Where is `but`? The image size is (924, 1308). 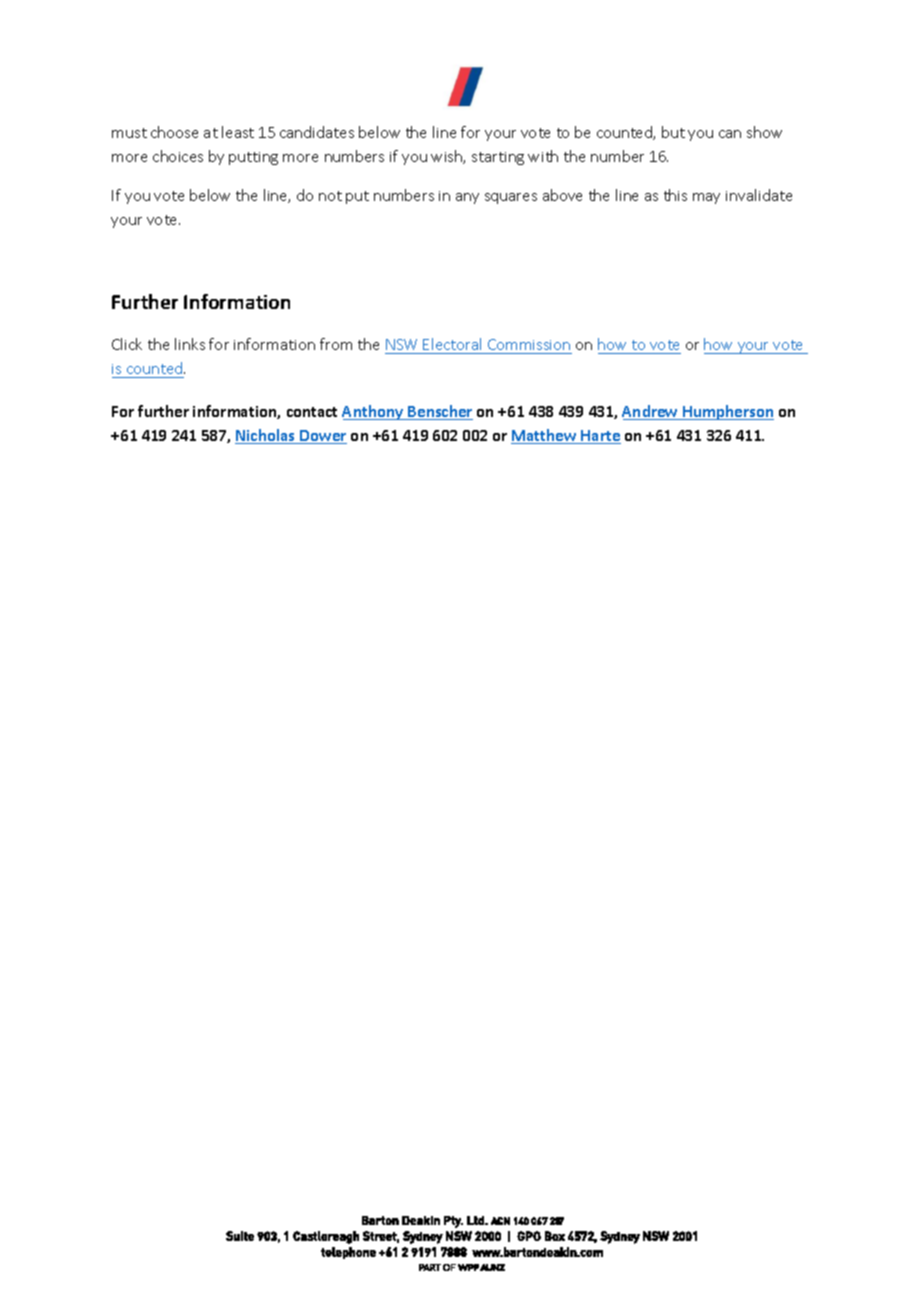 but is located at coordinates (673, 132).
